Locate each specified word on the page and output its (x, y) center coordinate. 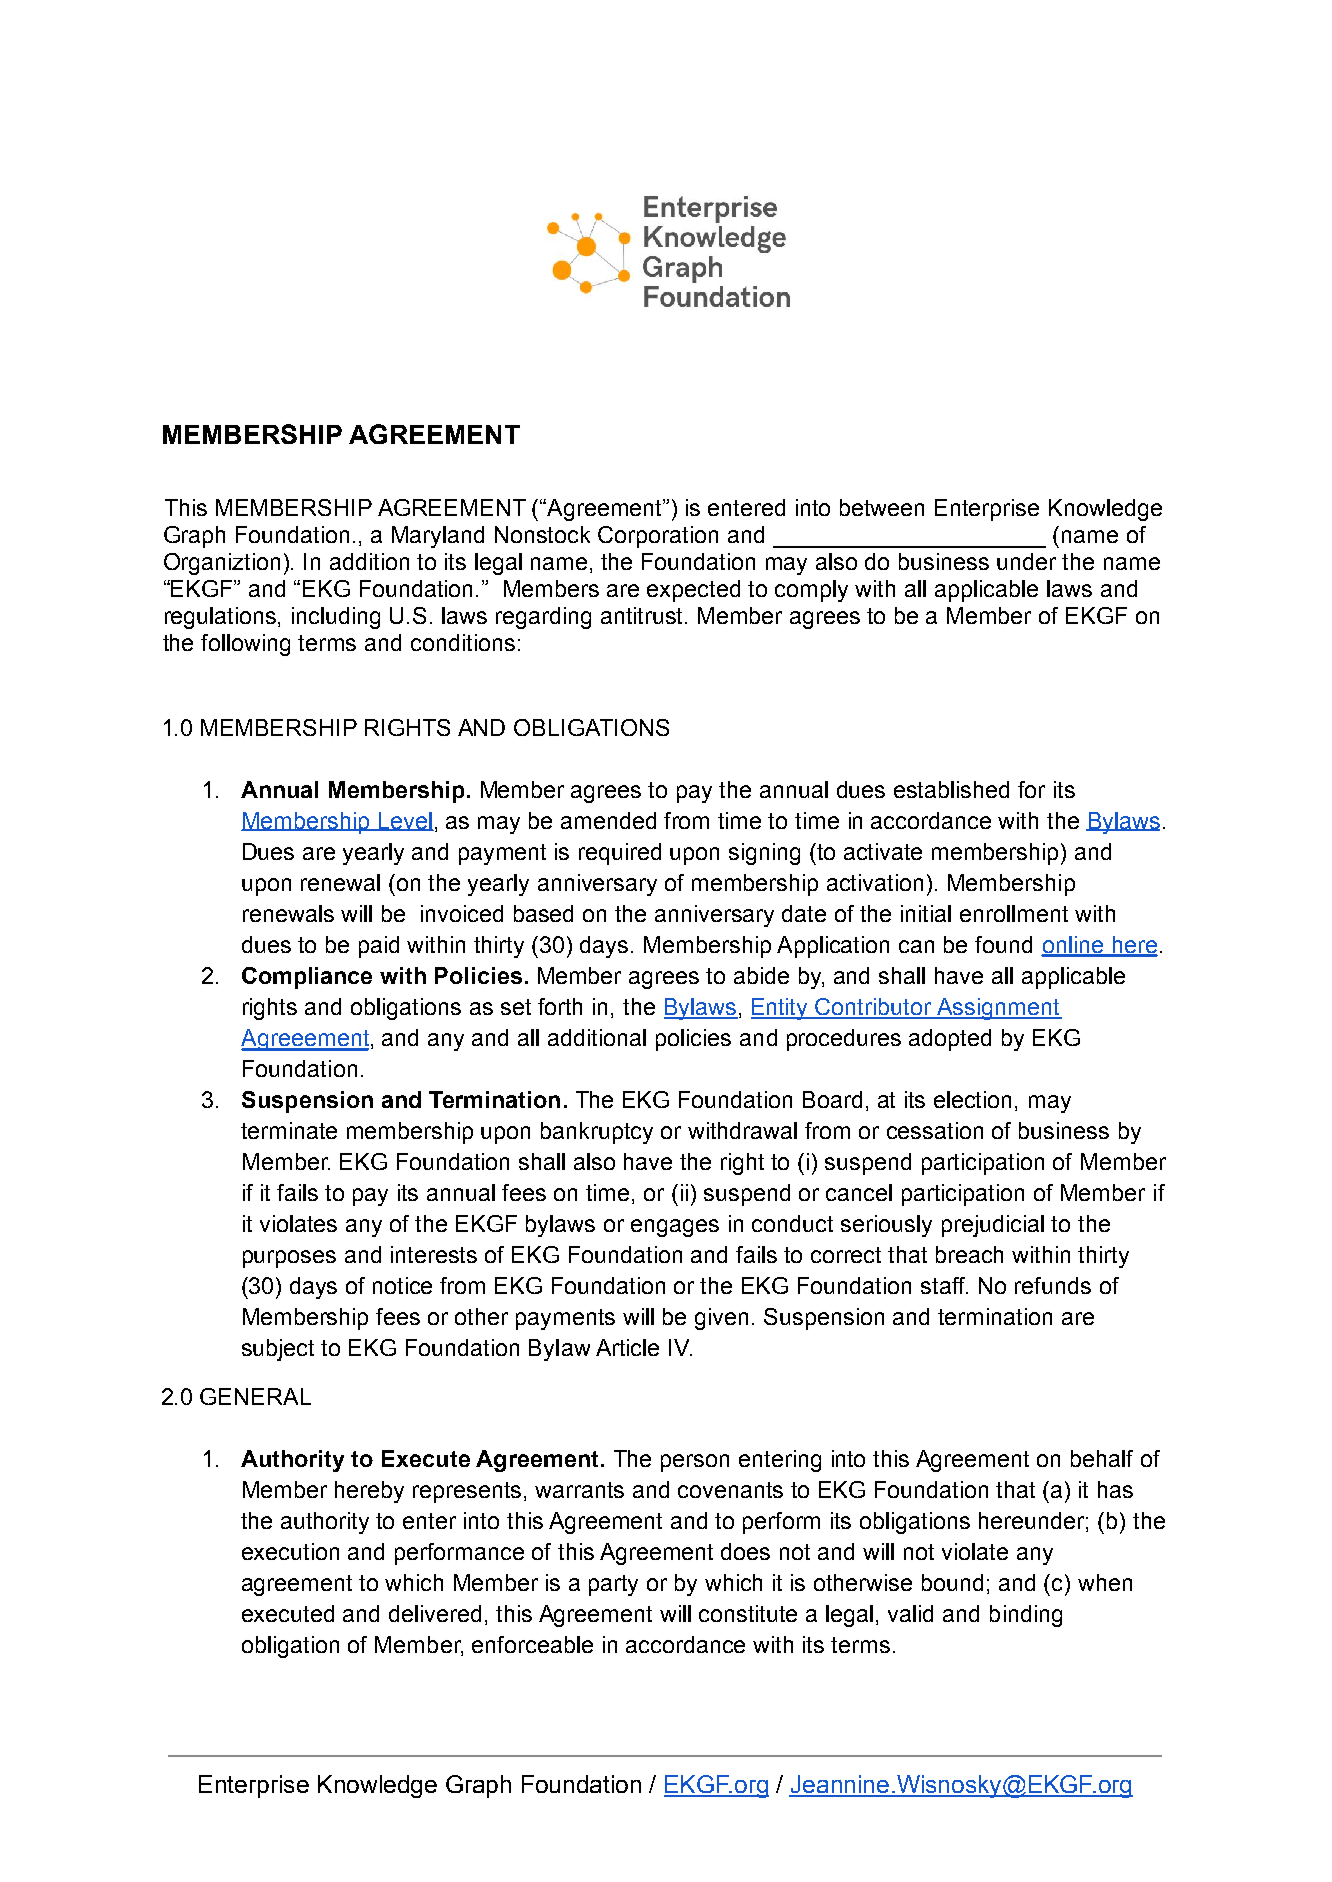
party (613, 1585)
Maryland (438, 537)
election (972, 1099)
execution (290, 1551)
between (882, 507)
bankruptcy (597, 1133)
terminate (289, 1130)
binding (1026, 1616)
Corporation (658, 537)
